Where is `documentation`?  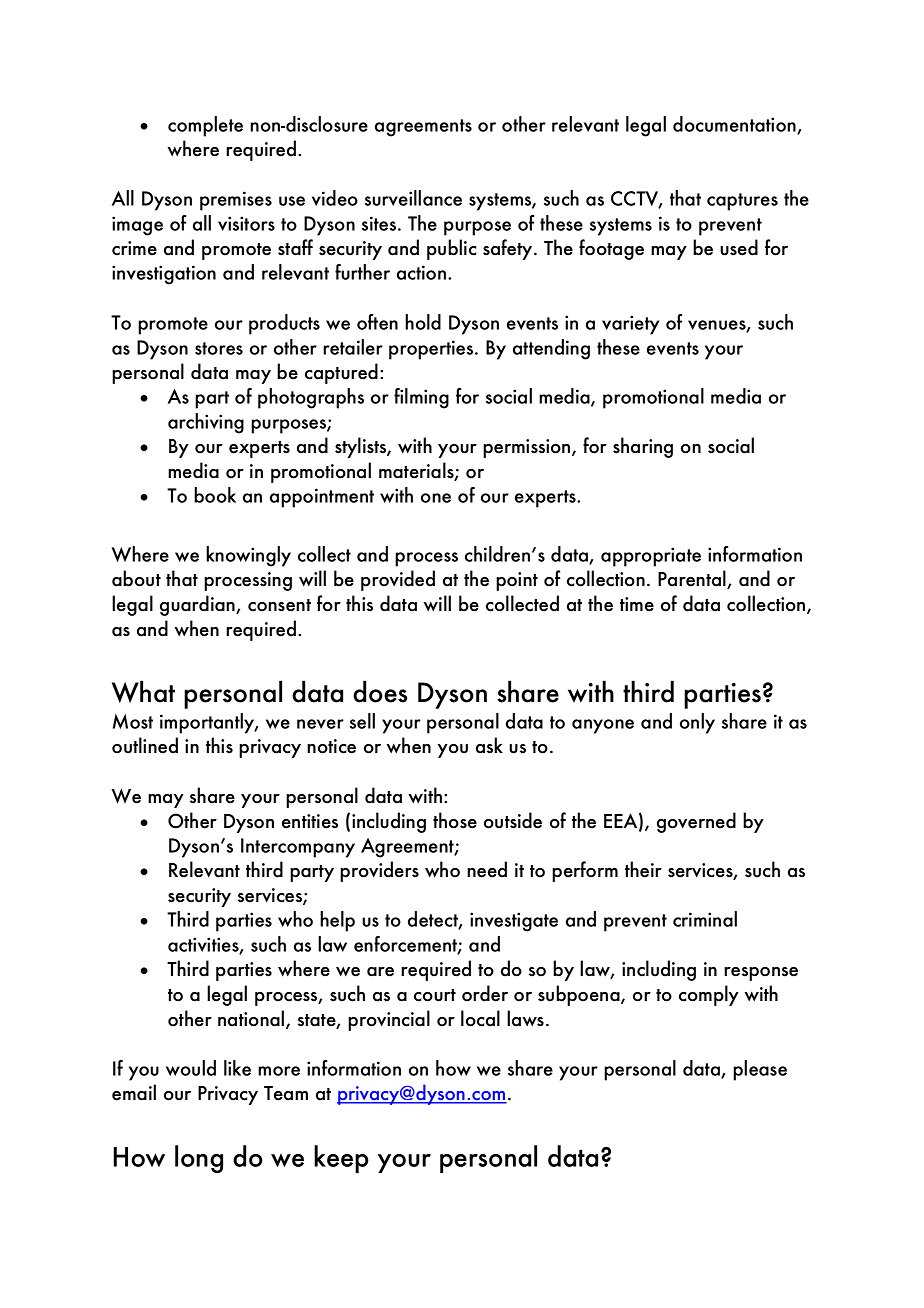 documentation is located at coordinates (735, 125).
